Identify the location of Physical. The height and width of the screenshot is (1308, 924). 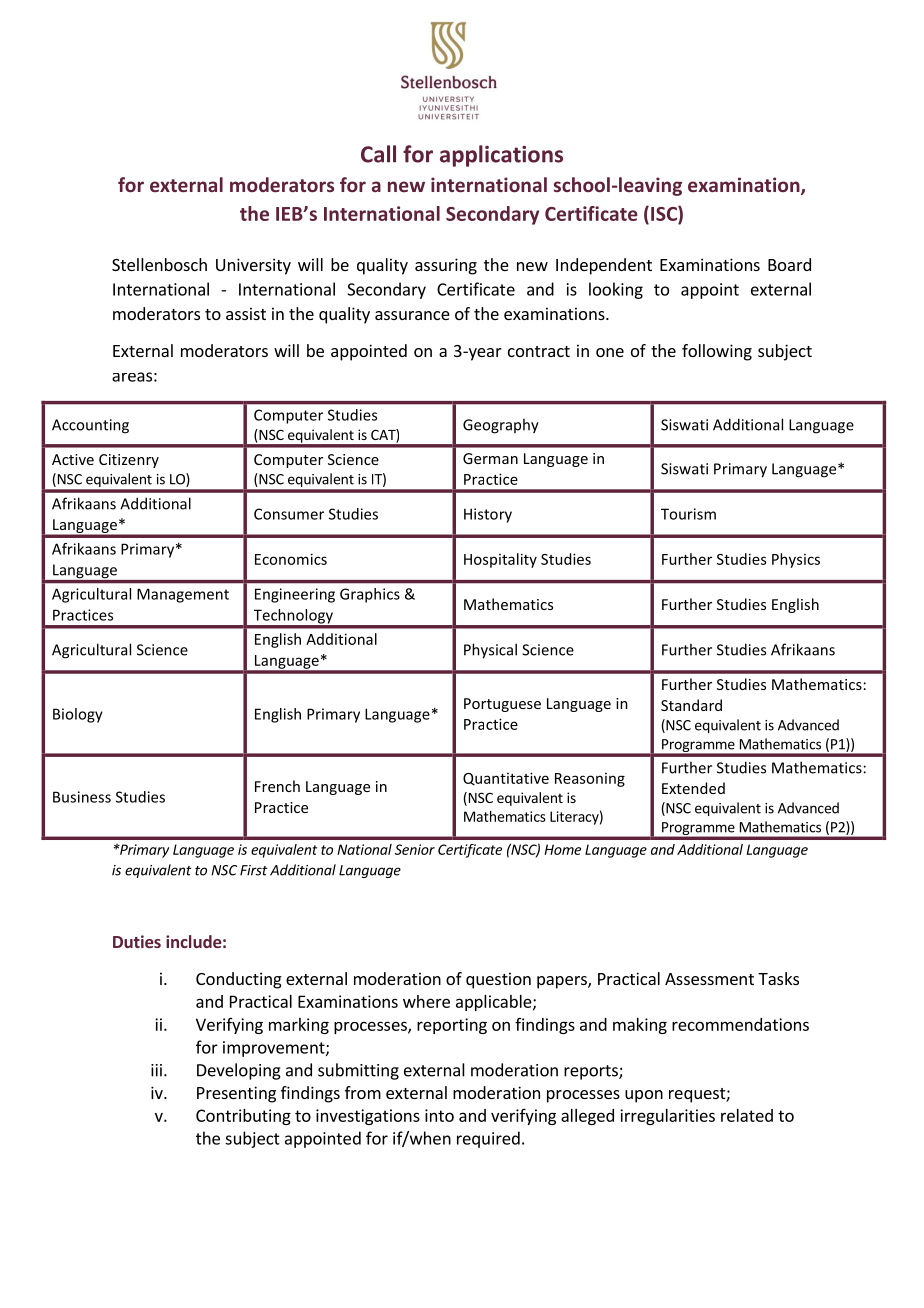
(490, 651).
